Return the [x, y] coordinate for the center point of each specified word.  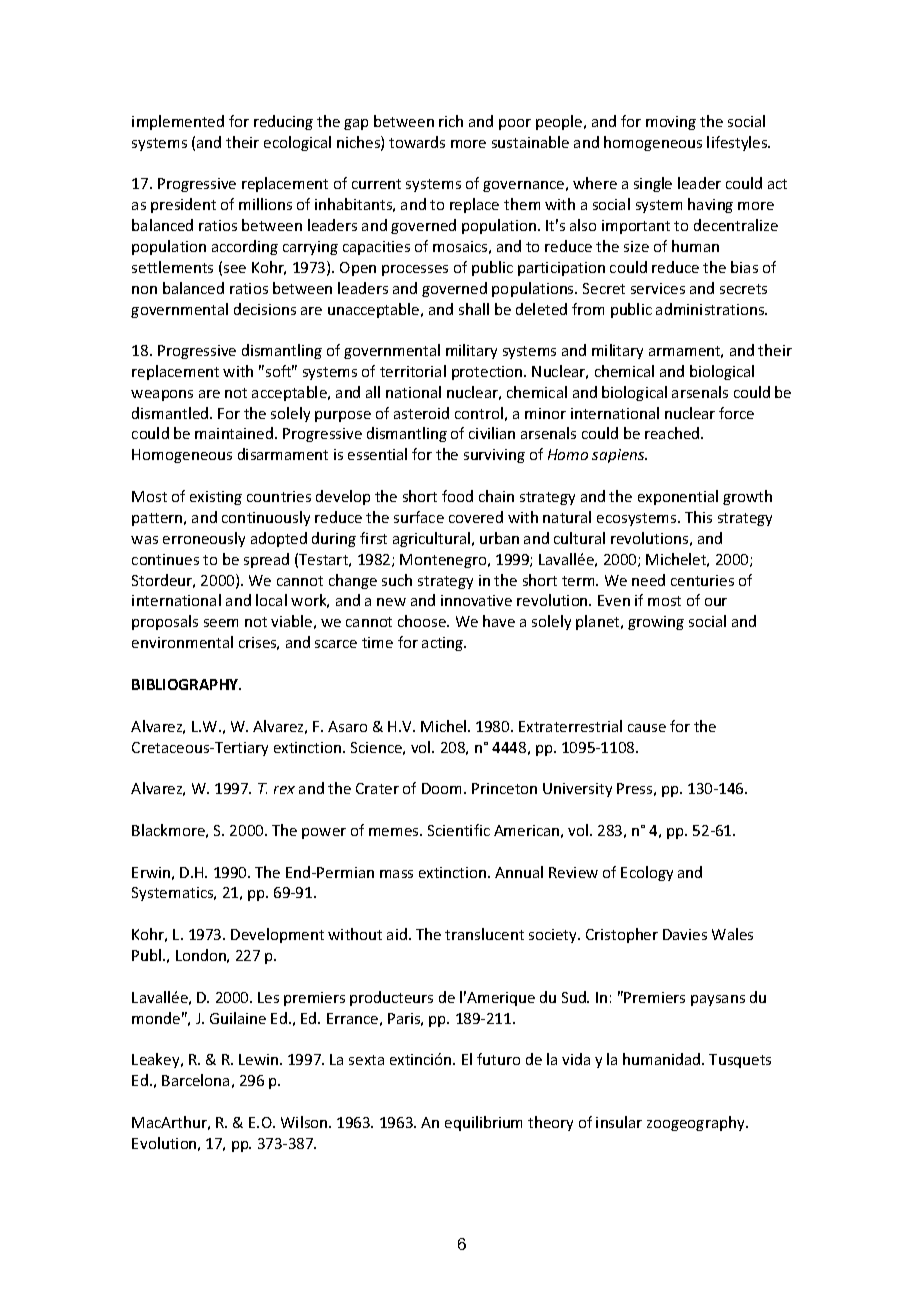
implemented [178, 122]
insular [619, 1122]
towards [417, 142]
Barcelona [195, 1080]
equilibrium [483, 1123]
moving [671, 123]
